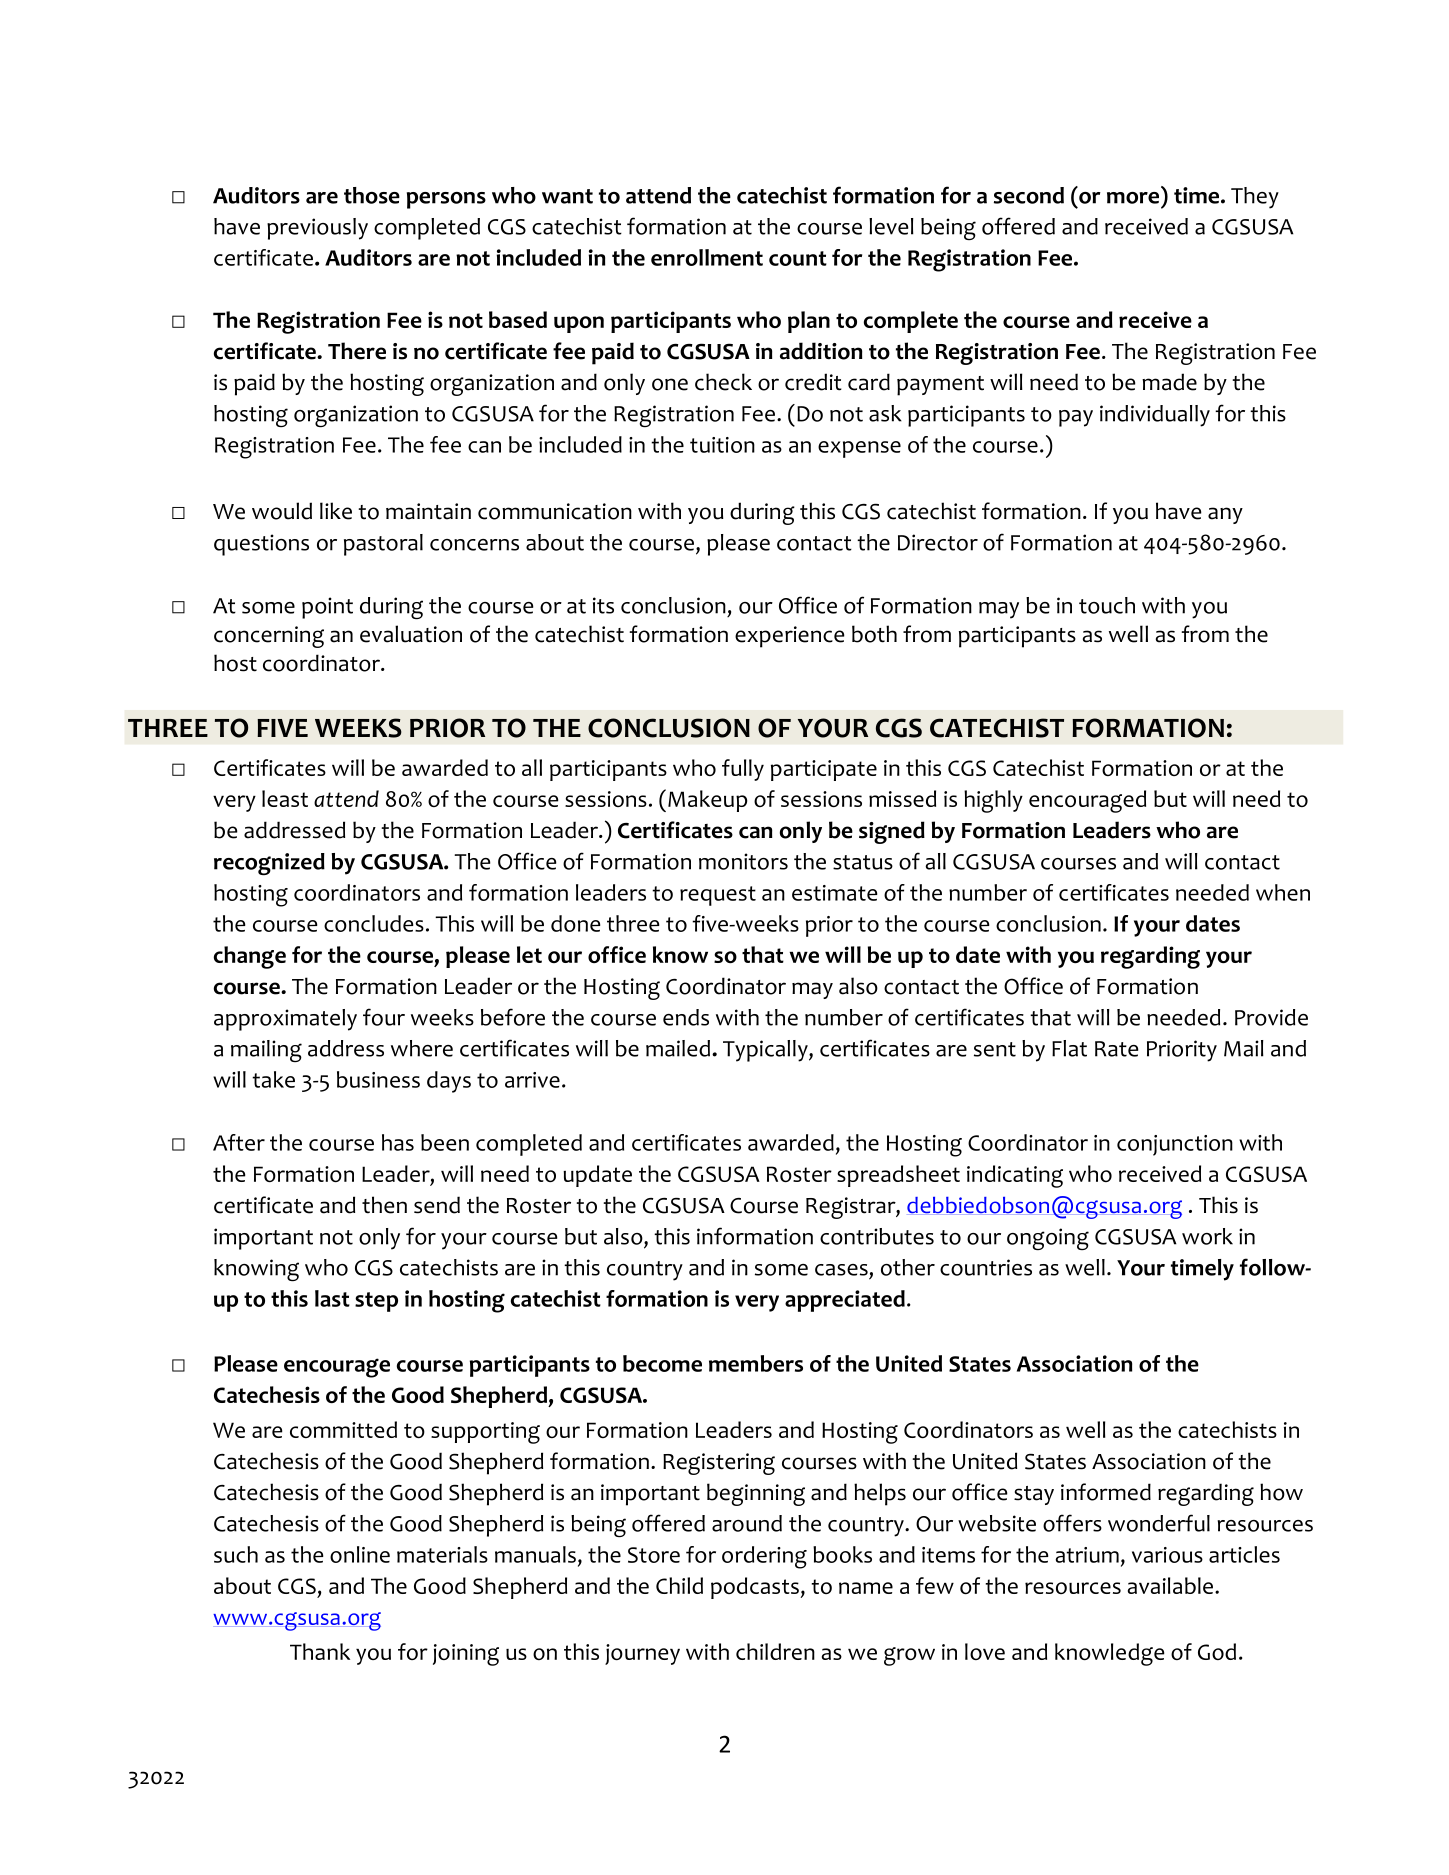 The image size is (1449, 1875). Describe the element at coordinates (1225, 515) in the document. I see `any` at that location.
